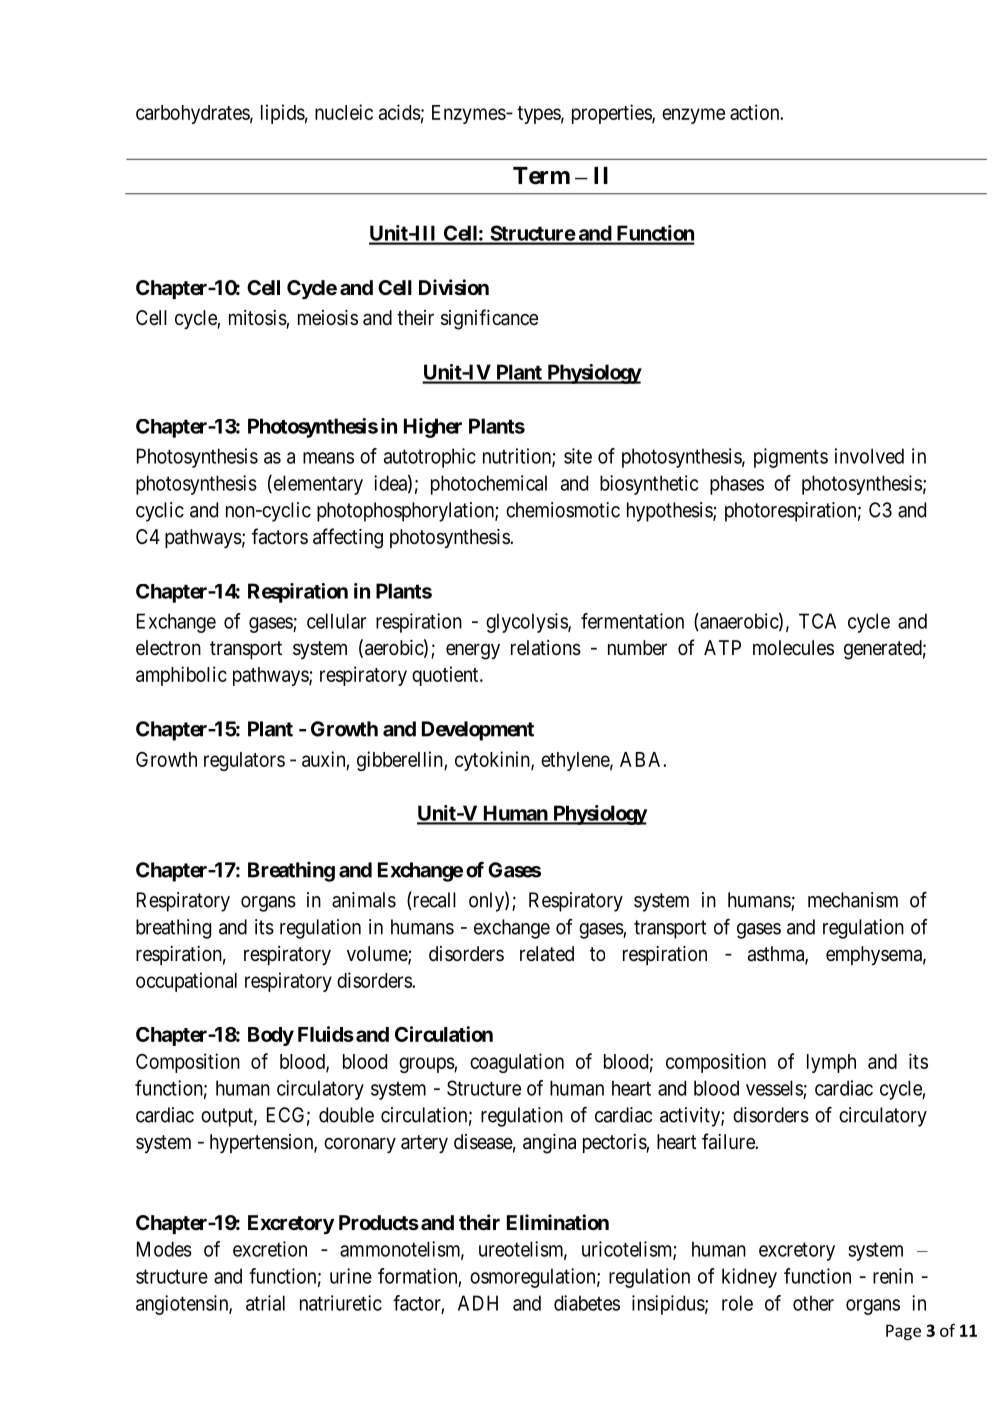 This screenshot has width=1008, height=1425. Describe the element at coordinates (587, 1303) in the screenshot. I see `diabetes` at that location.
